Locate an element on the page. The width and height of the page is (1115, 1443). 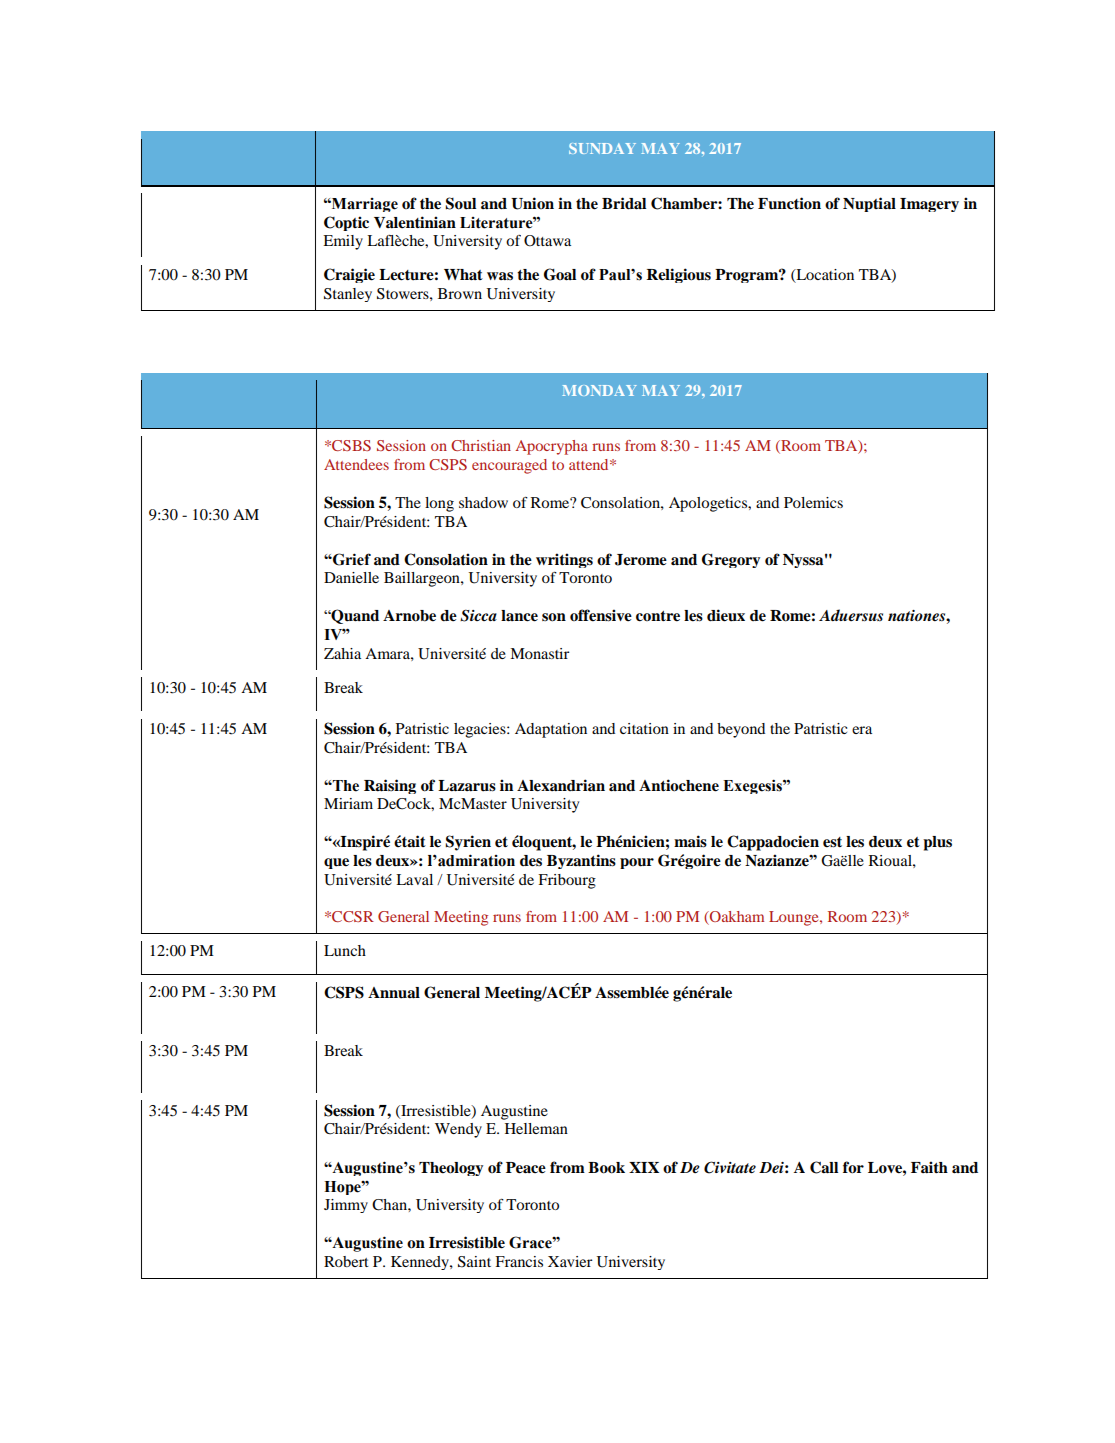
citation is located at coordinates (644, 728).
